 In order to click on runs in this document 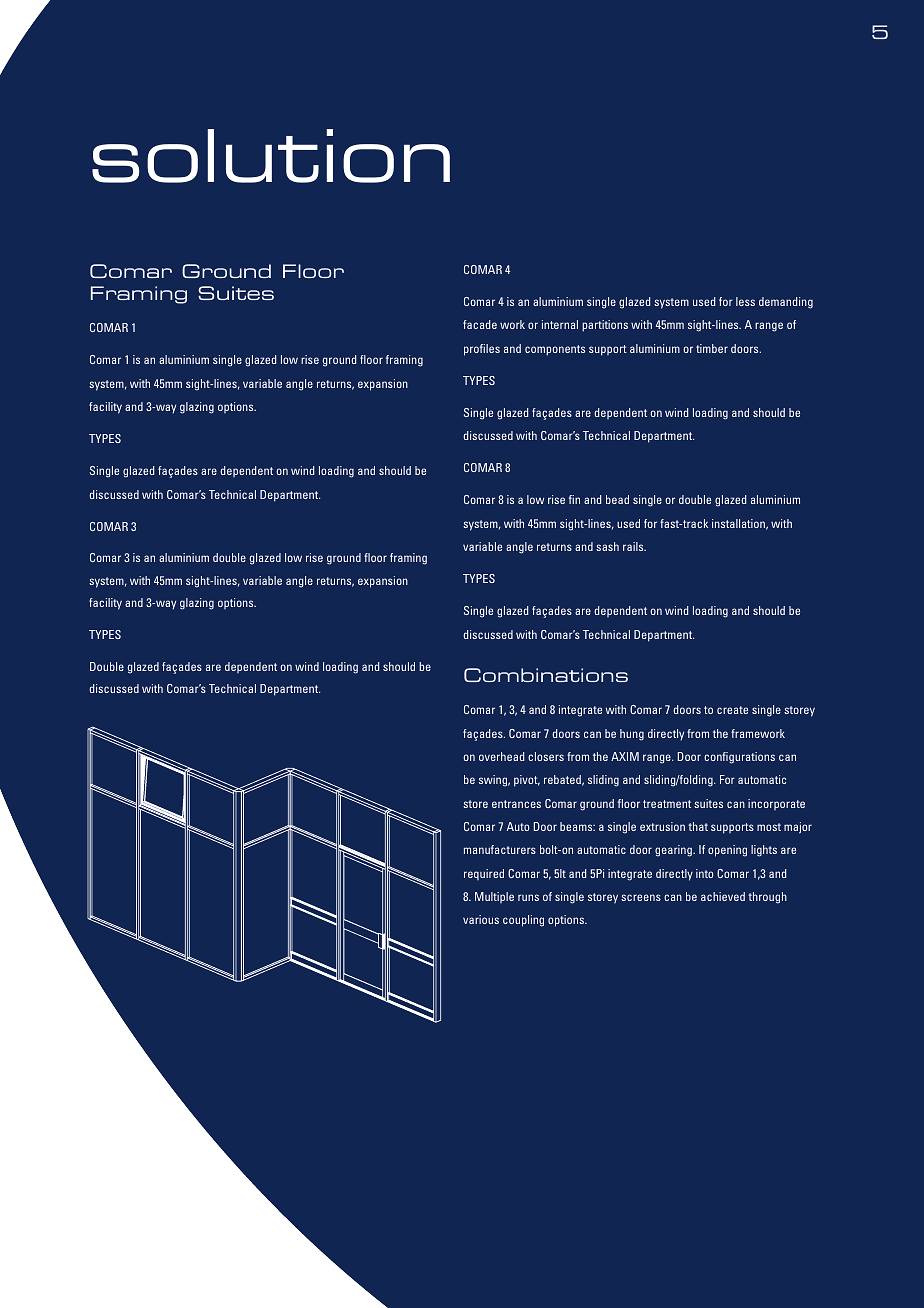, I will do `click(528, 897)`.
